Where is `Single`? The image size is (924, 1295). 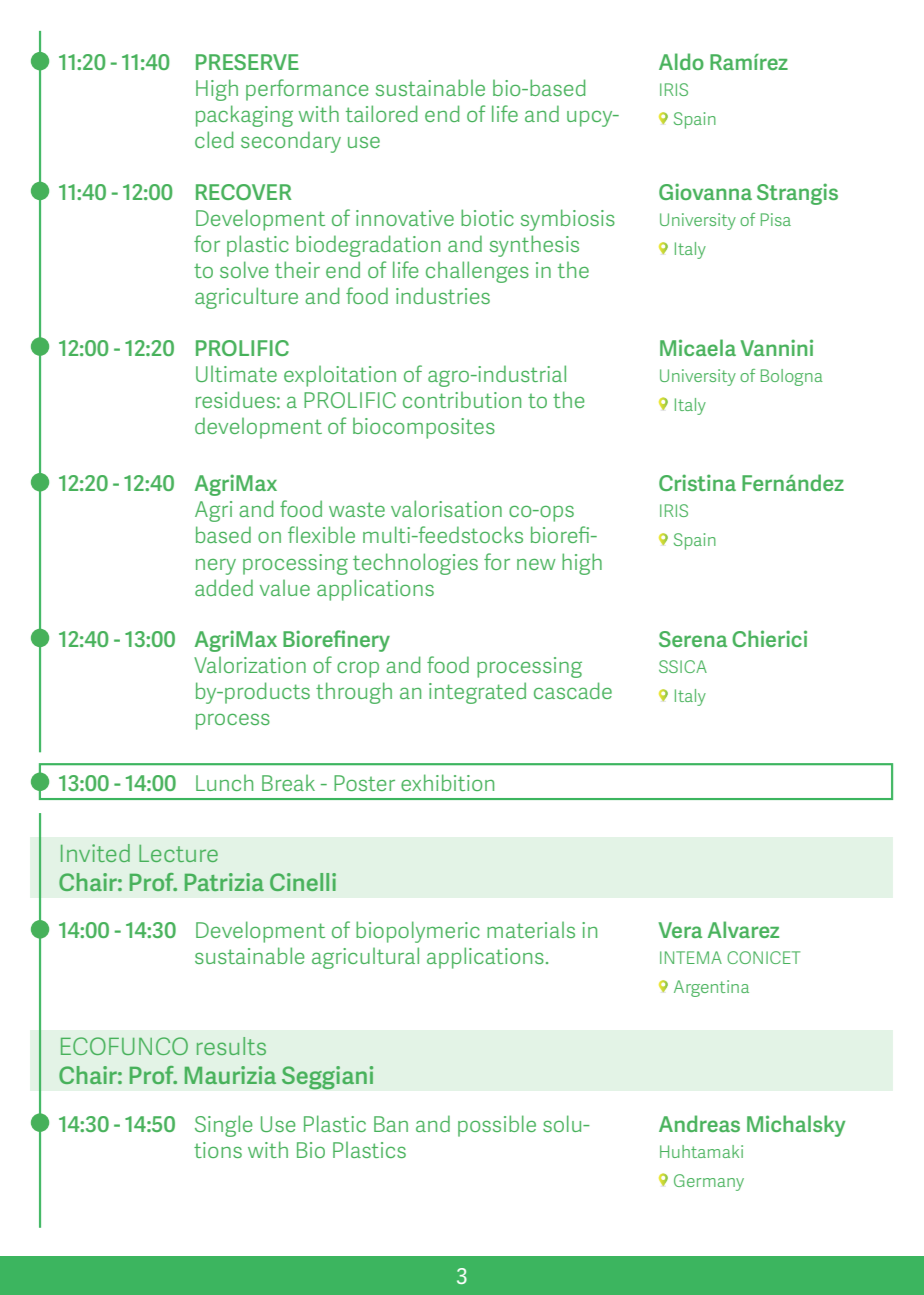
Single is located at coordinates (223, 1126).
